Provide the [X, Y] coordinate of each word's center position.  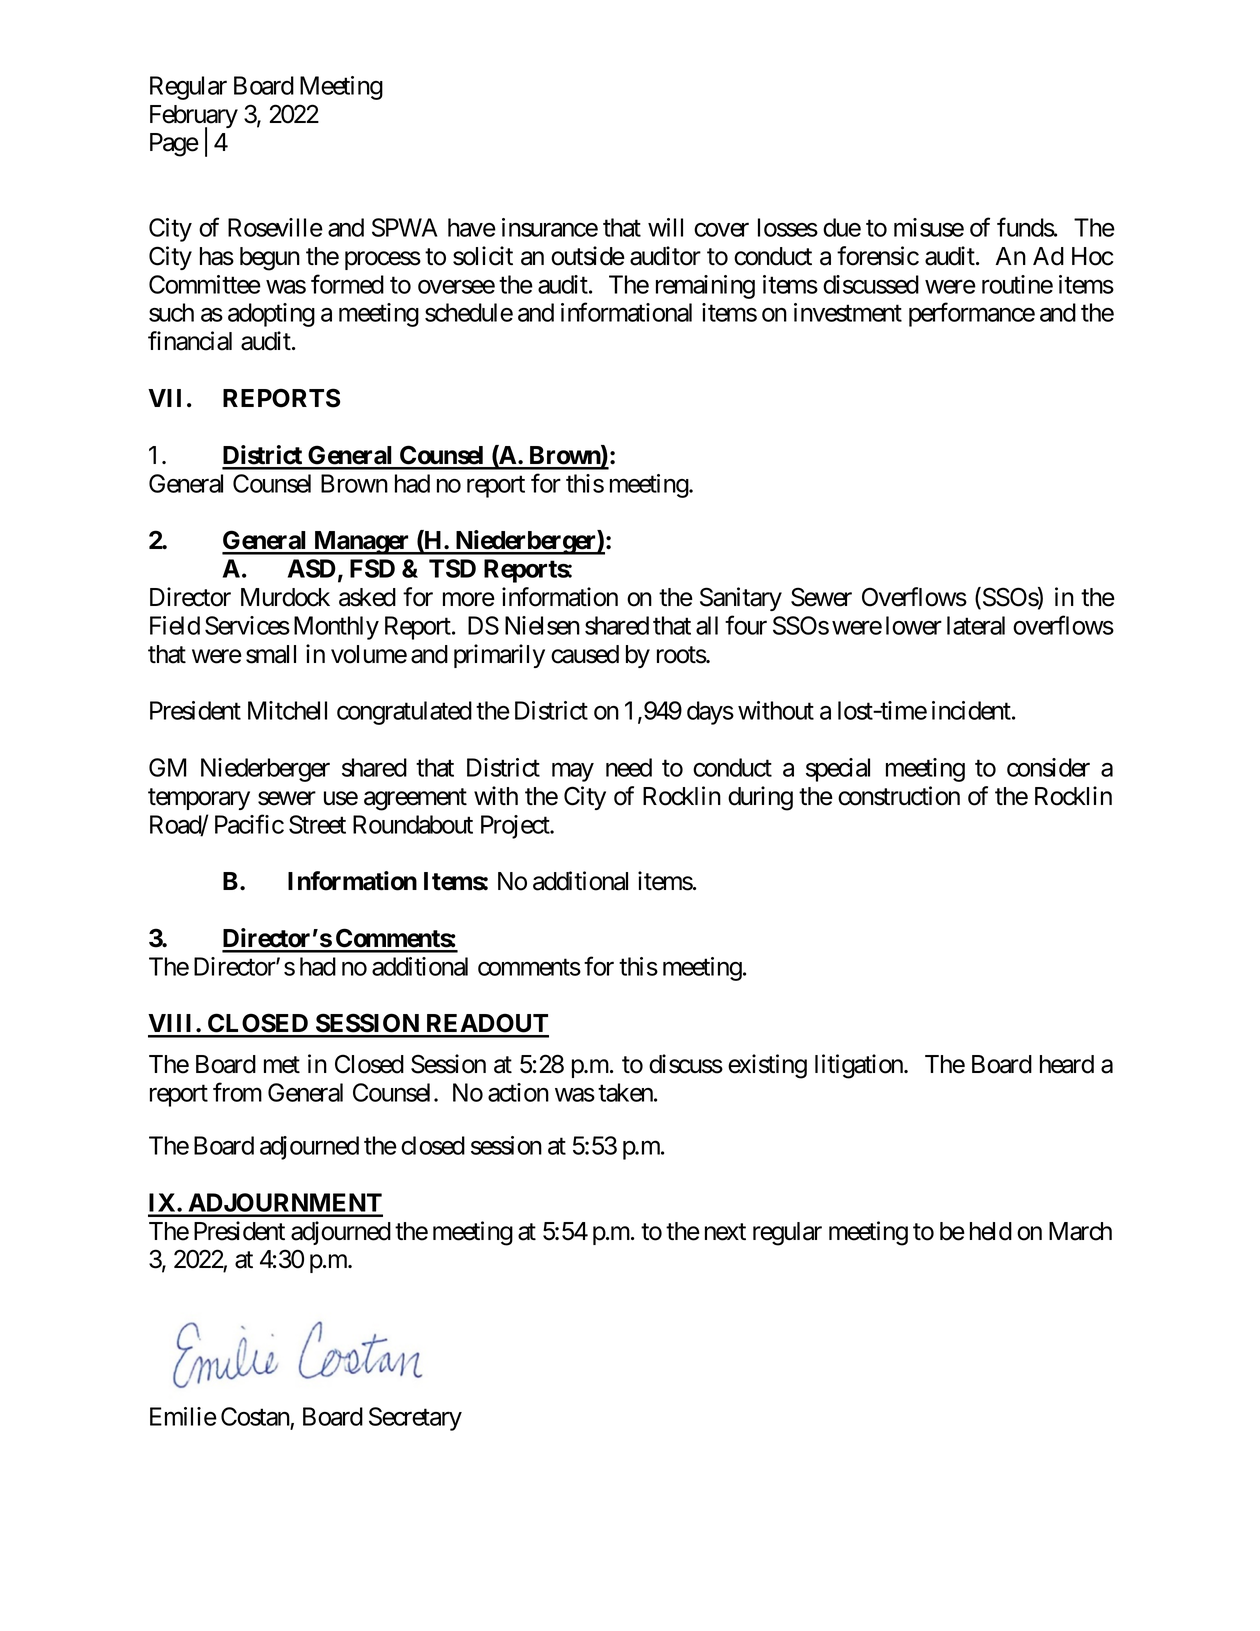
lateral [976, 625]
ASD [312, 568]
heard [1067, 1064]
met [282, 1065]
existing [767, 1066]
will [665, 227]
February [194, 118]
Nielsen [542, 625]
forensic [878, 256]
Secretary [415, 1419]
